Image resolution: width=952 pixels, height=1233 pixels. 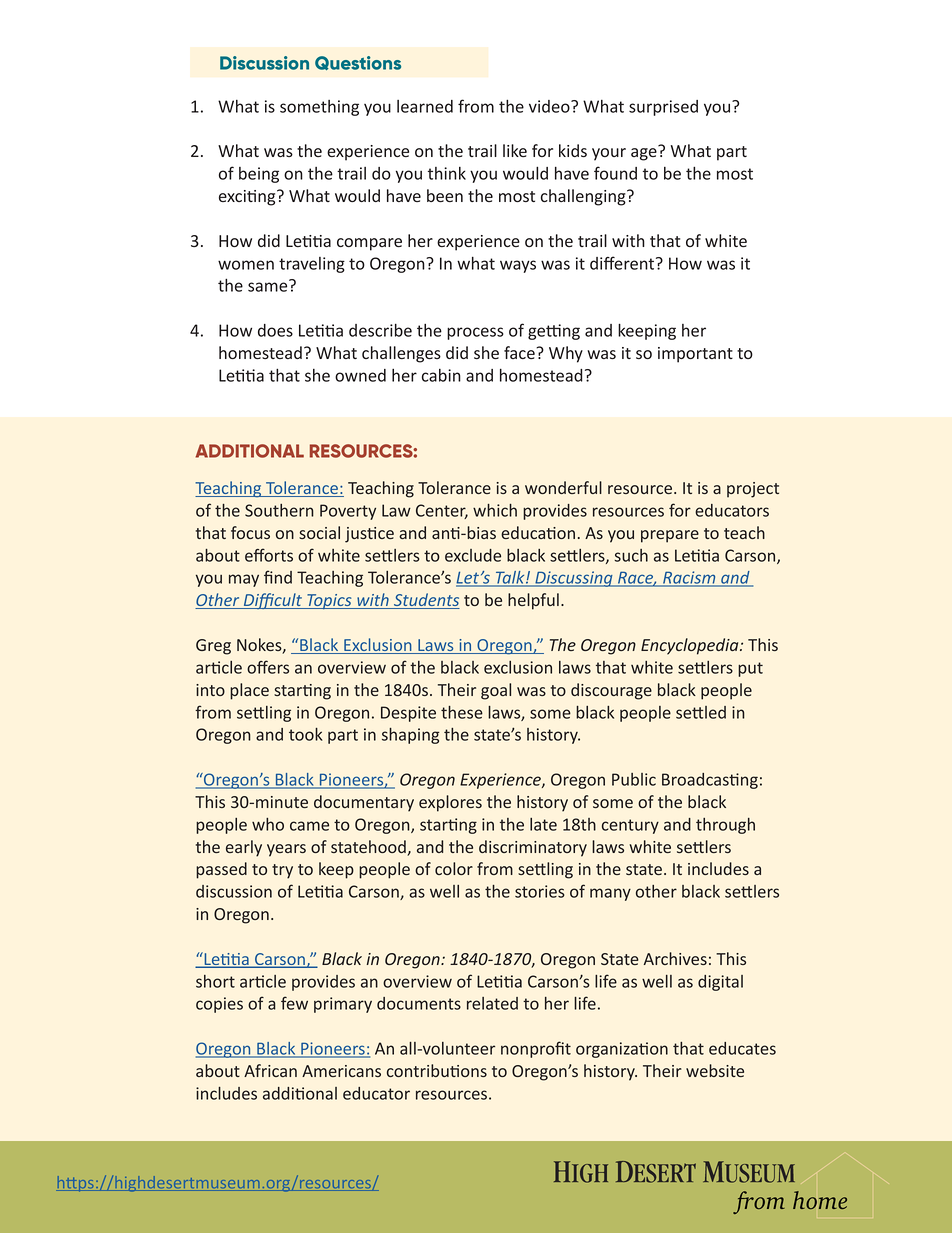 What do you see at coordinates (270, 1070) in the page?
I see `African` at bounding box center [270, 1070].
